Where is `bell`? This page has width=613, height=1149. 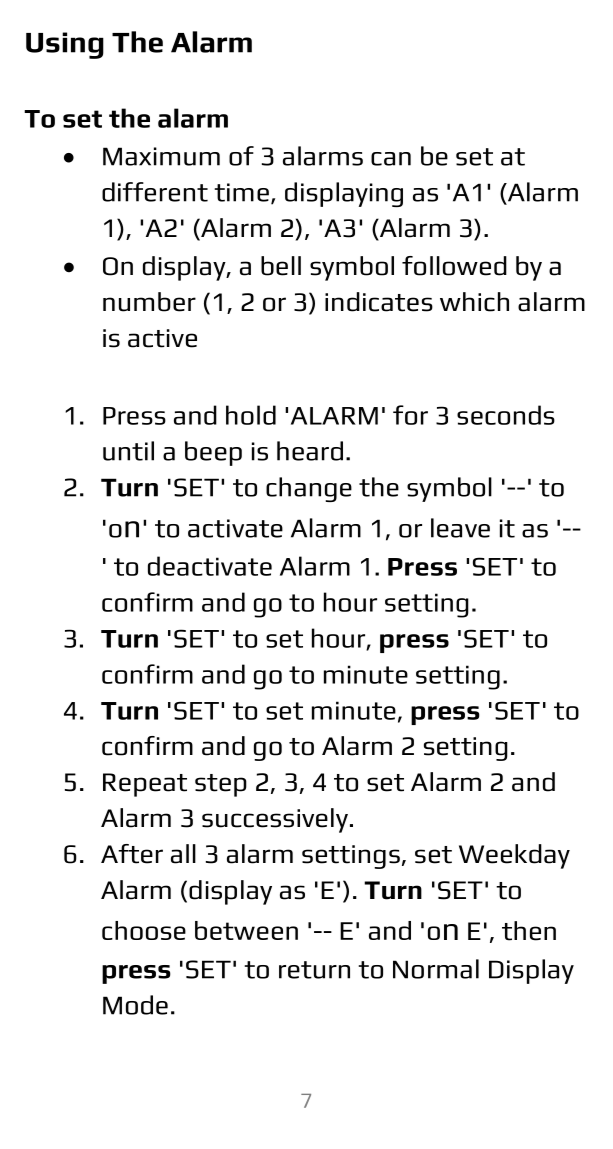
bell is located at coordinates (281, 266).
